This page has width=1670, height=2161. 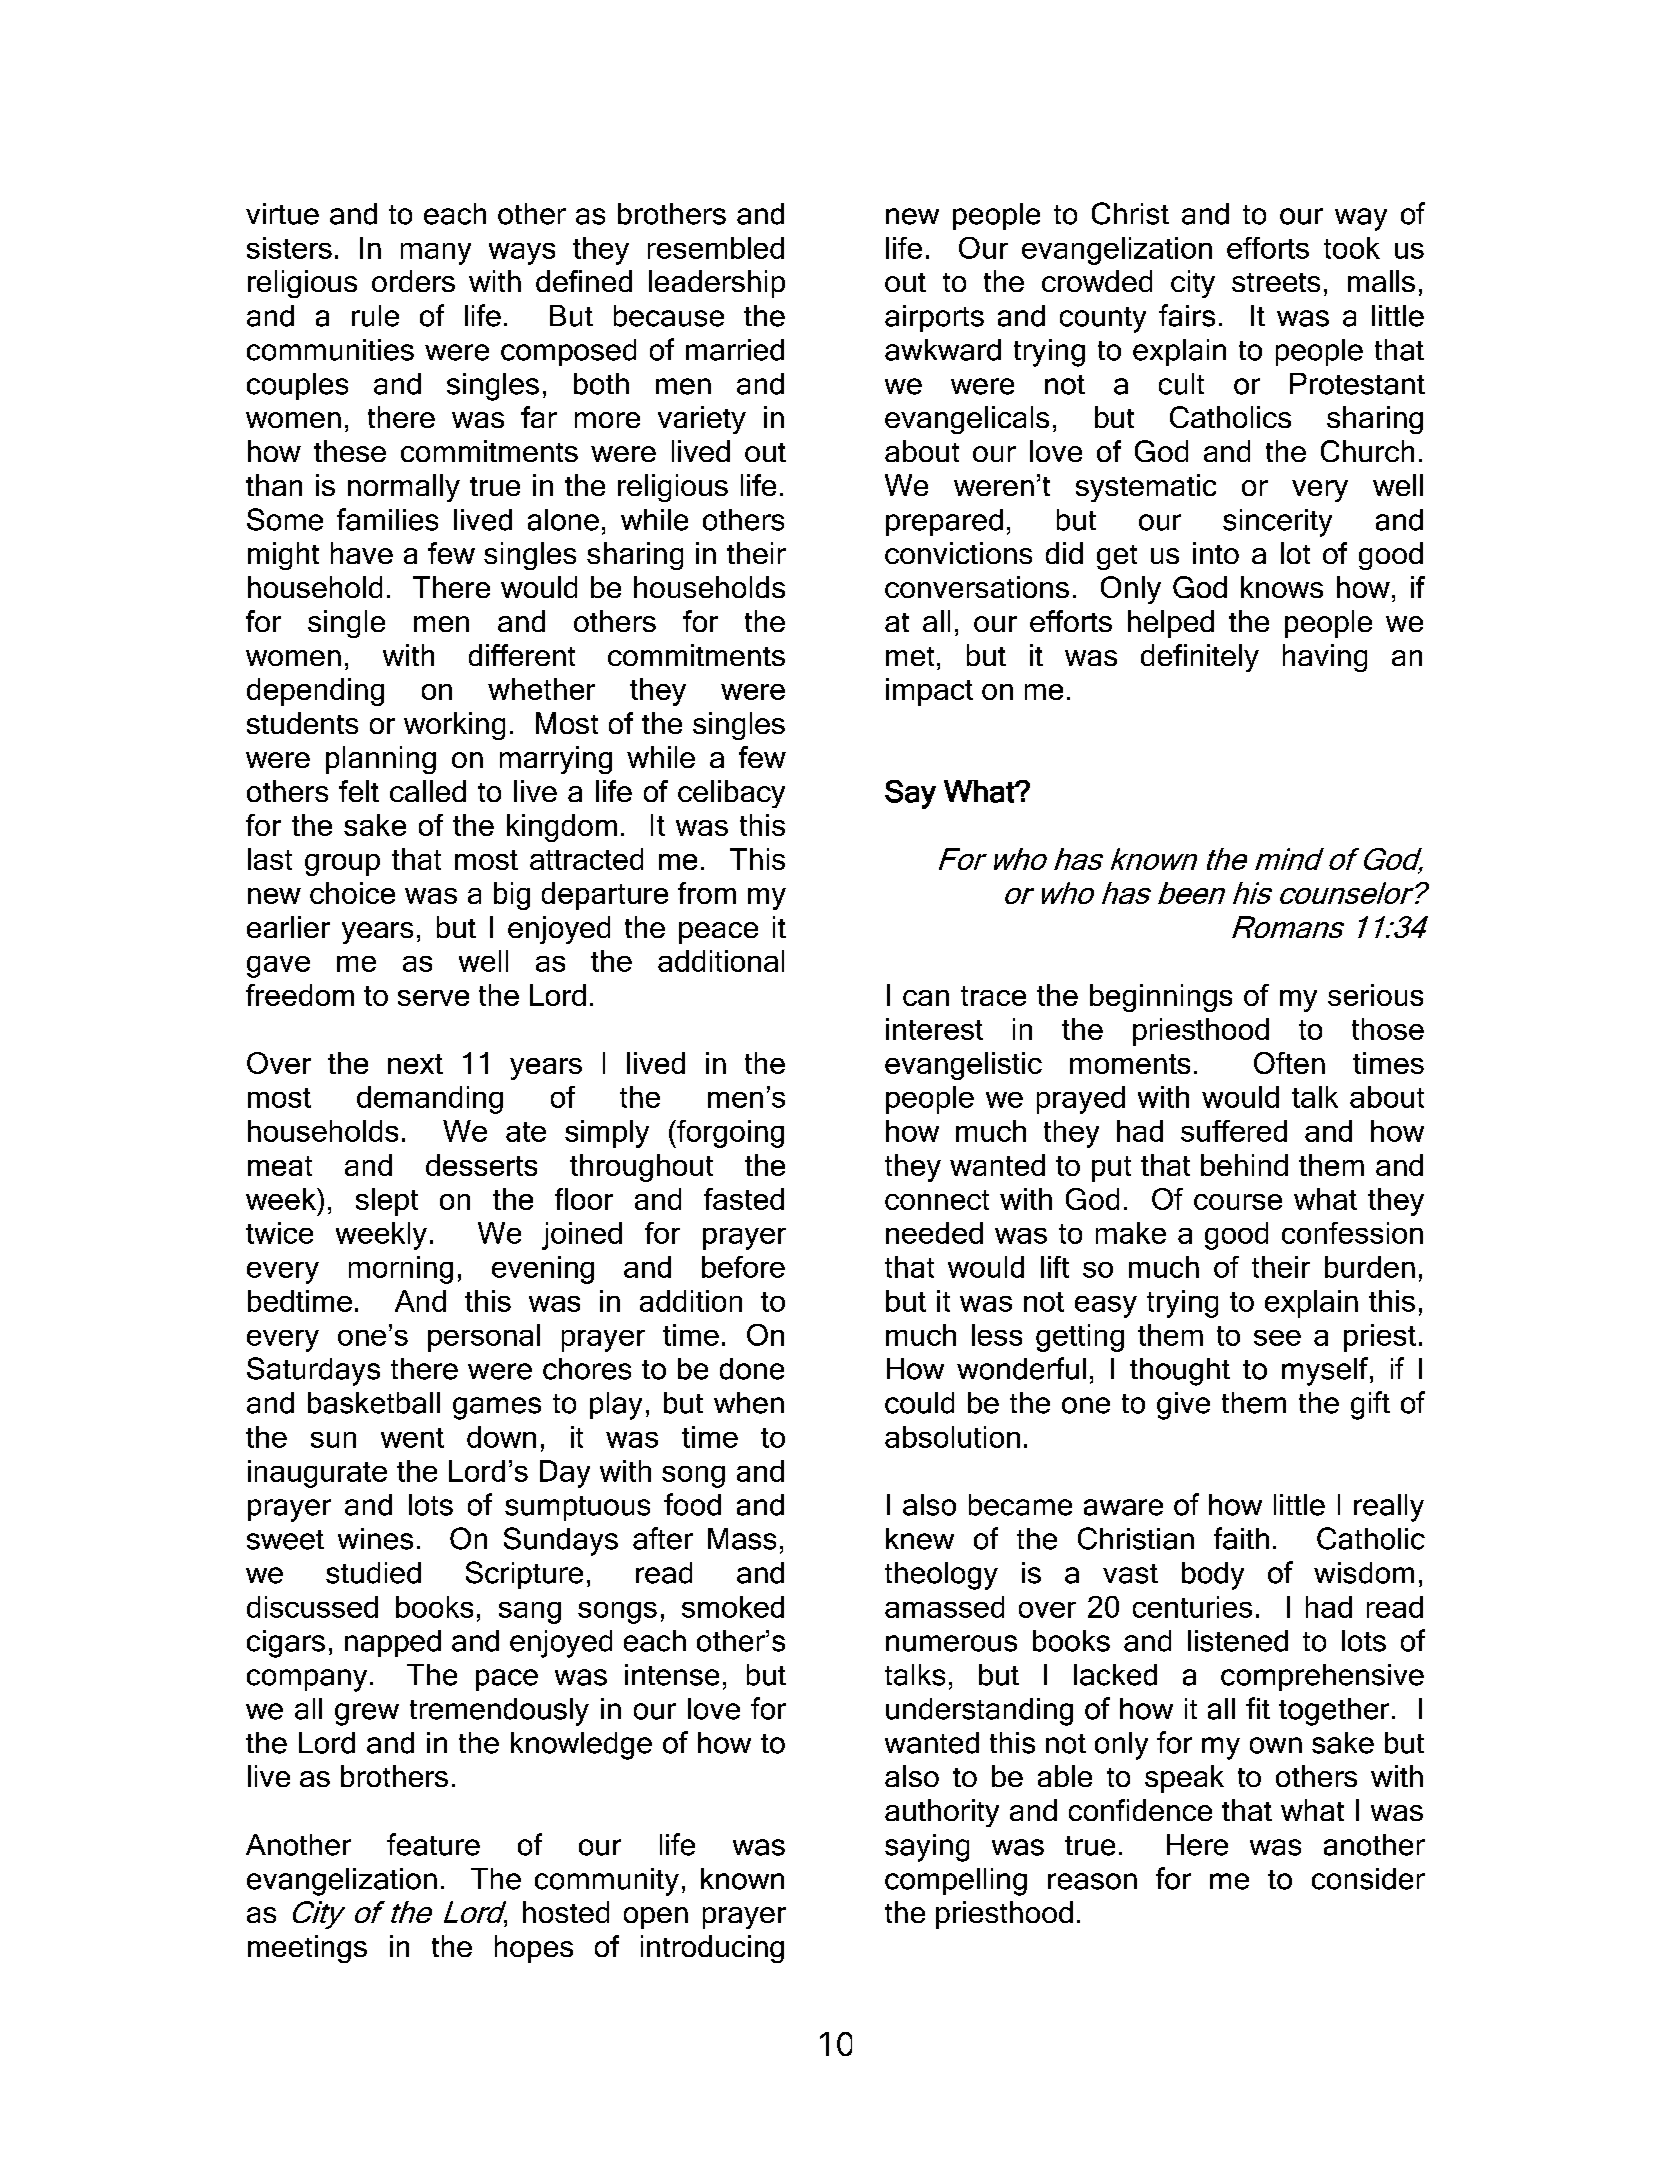 What do you see at coordinates (717, 284) in the page?
I see `leadership` at bounding box center [717, 284].
